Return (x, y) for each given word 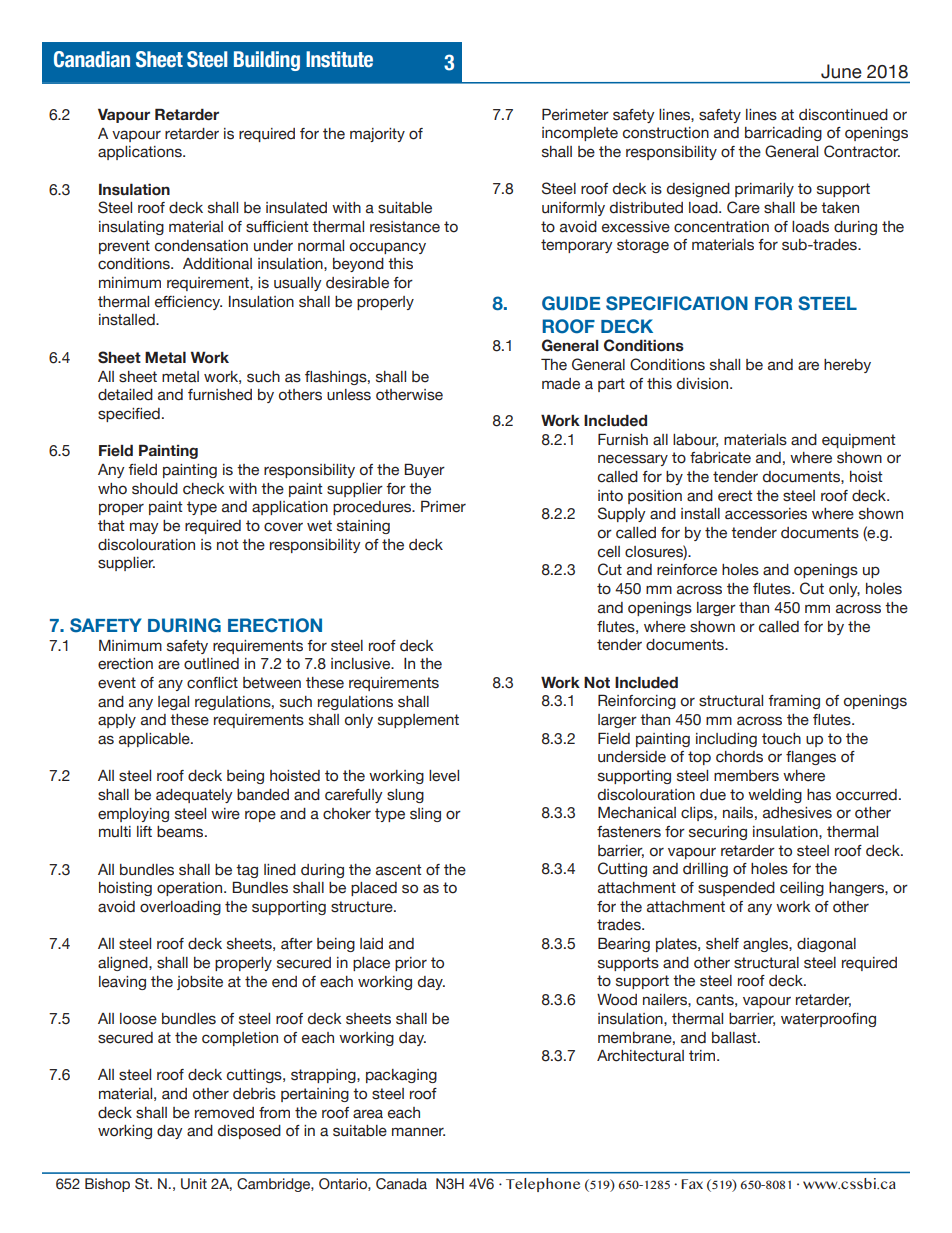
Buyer (424, 470)
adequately (194, 796)
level (444, 776)
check (203, 489)
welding (775, 796)
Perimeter (575, 114)
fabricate (720, 458)
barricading (783, 134)
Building (267, 61)
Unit (194, 1184)
